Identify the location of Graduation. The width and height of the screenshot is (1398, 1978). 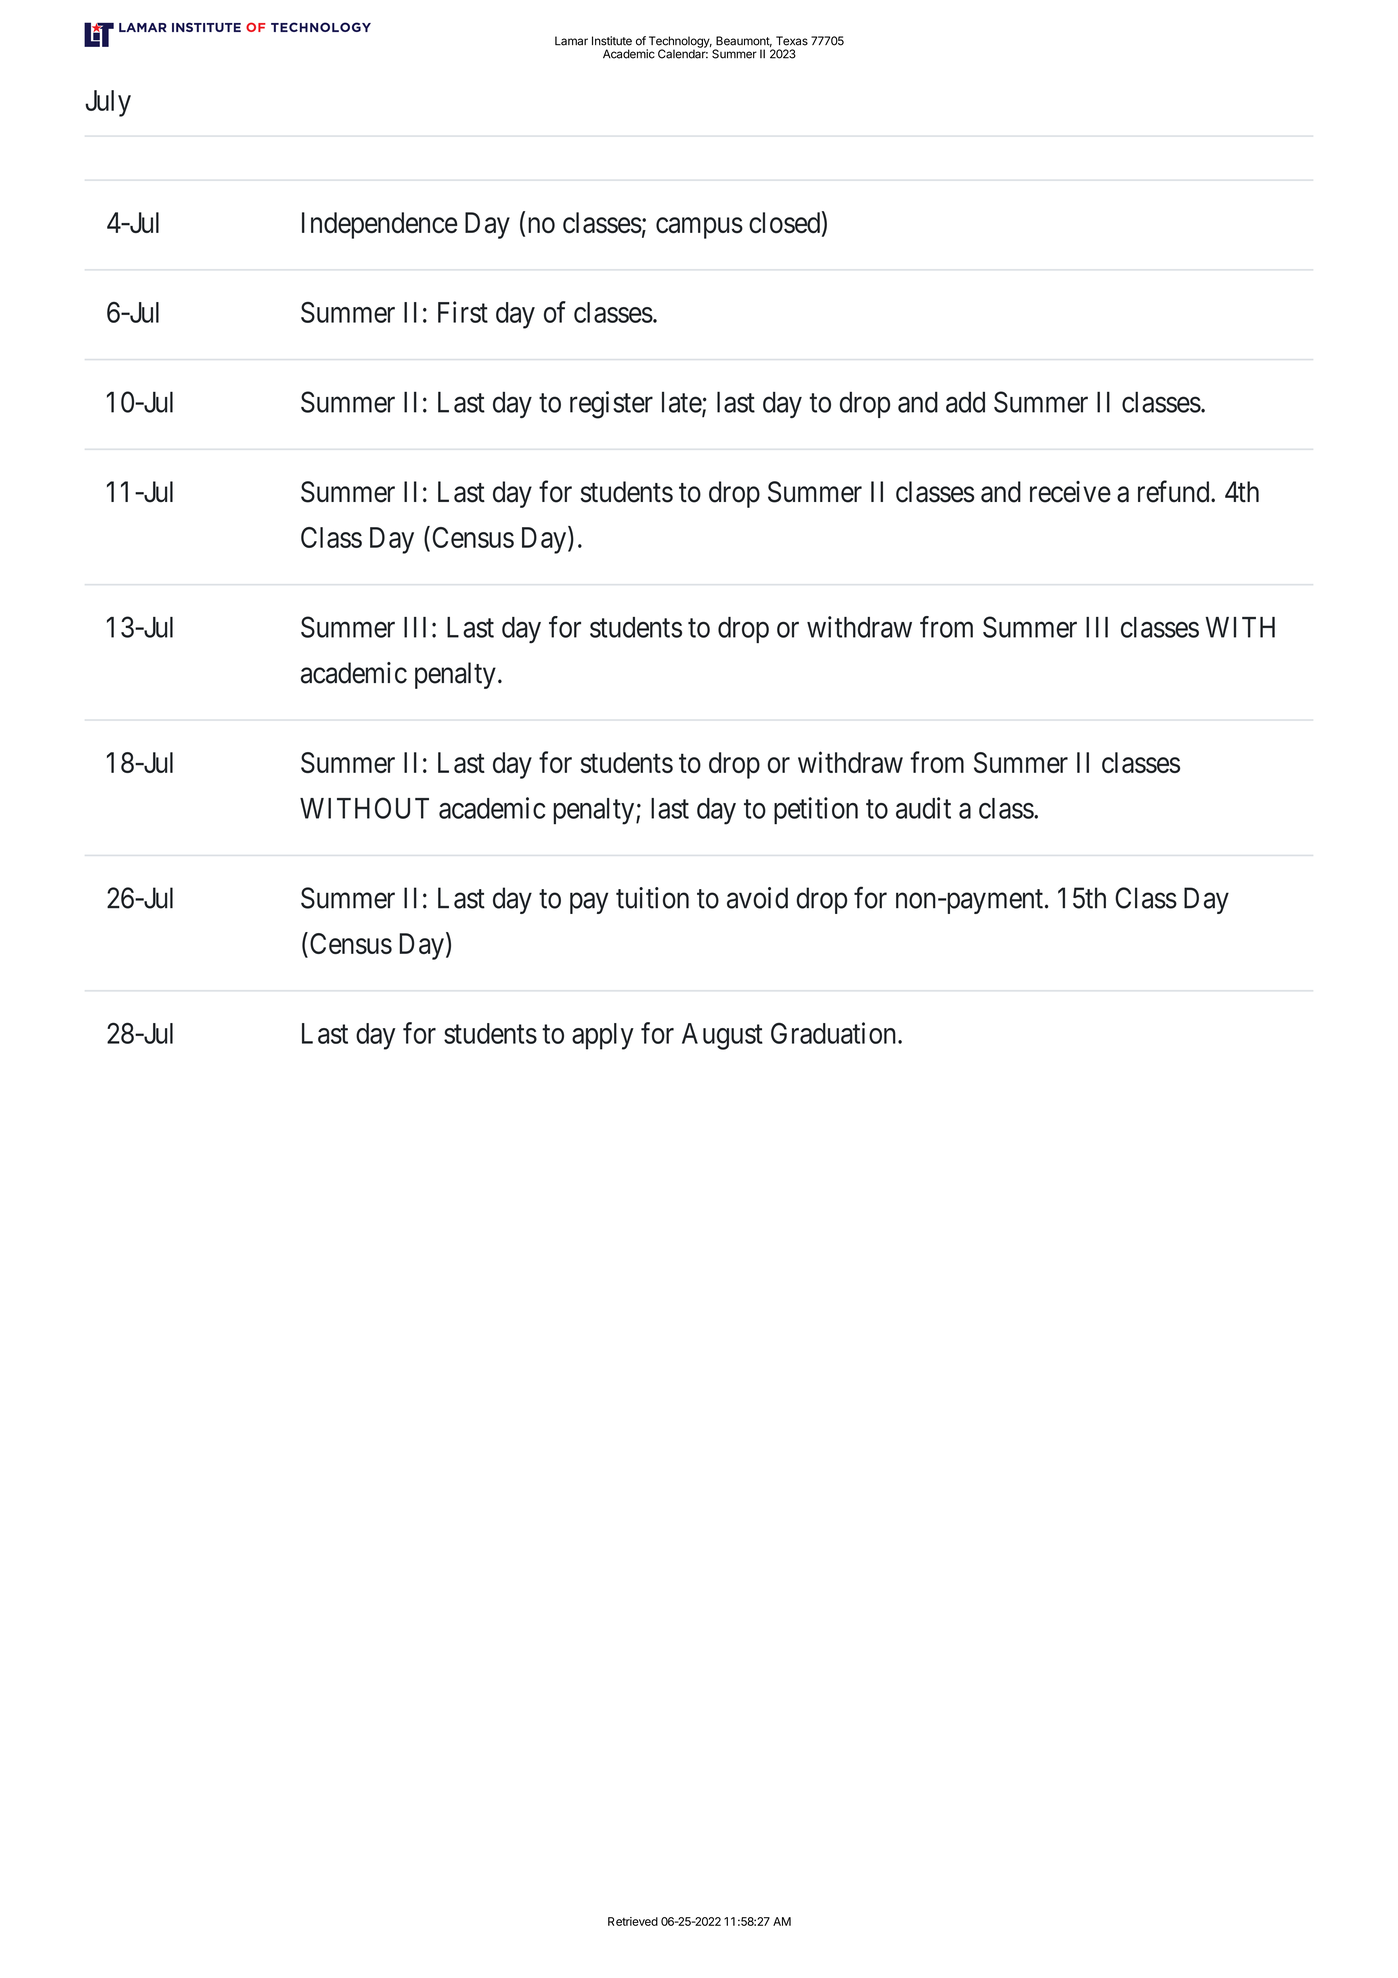
(835, 1033).
